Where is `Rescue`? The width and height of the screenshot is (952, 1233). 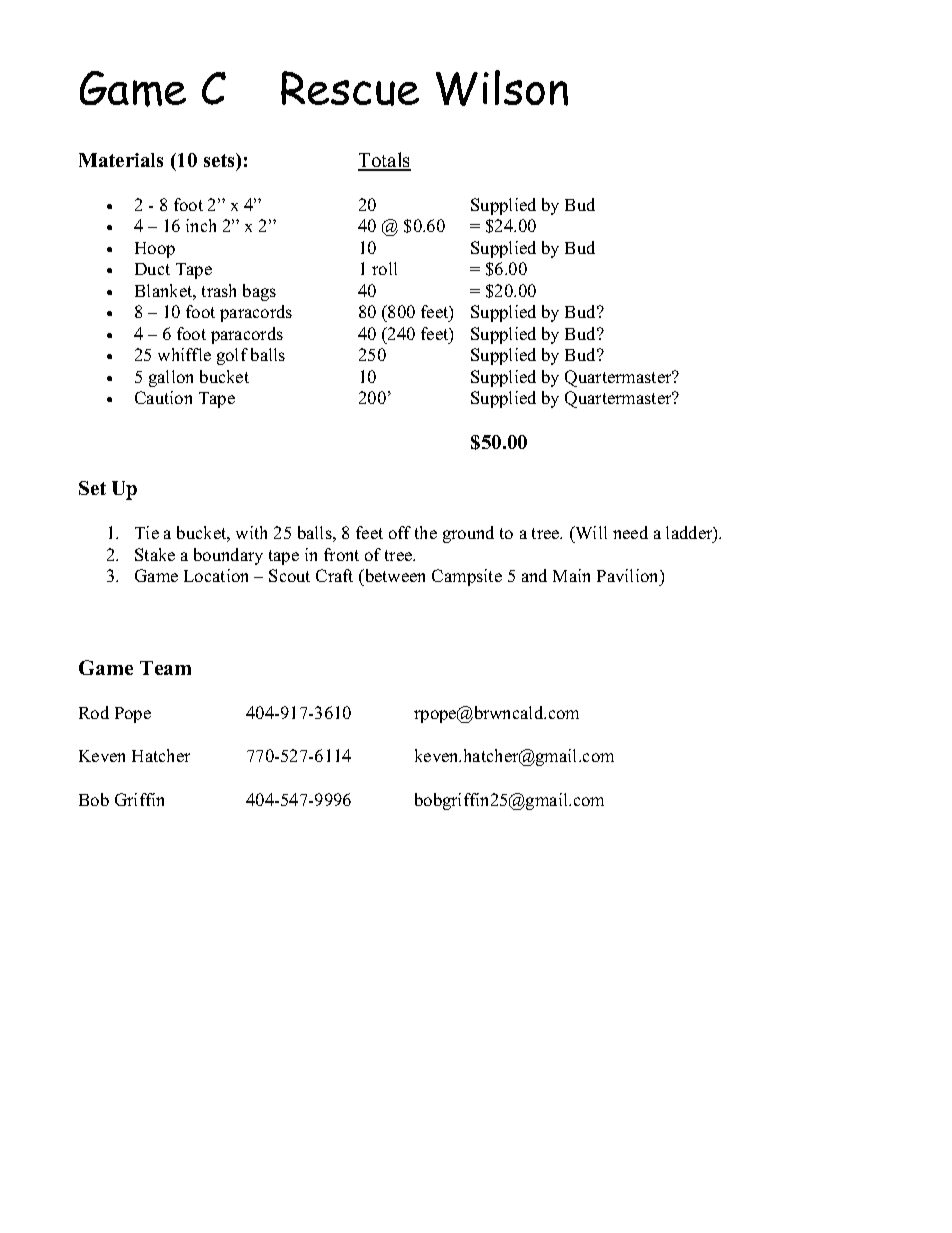 Rescue is located at coordinates (350, 88).
